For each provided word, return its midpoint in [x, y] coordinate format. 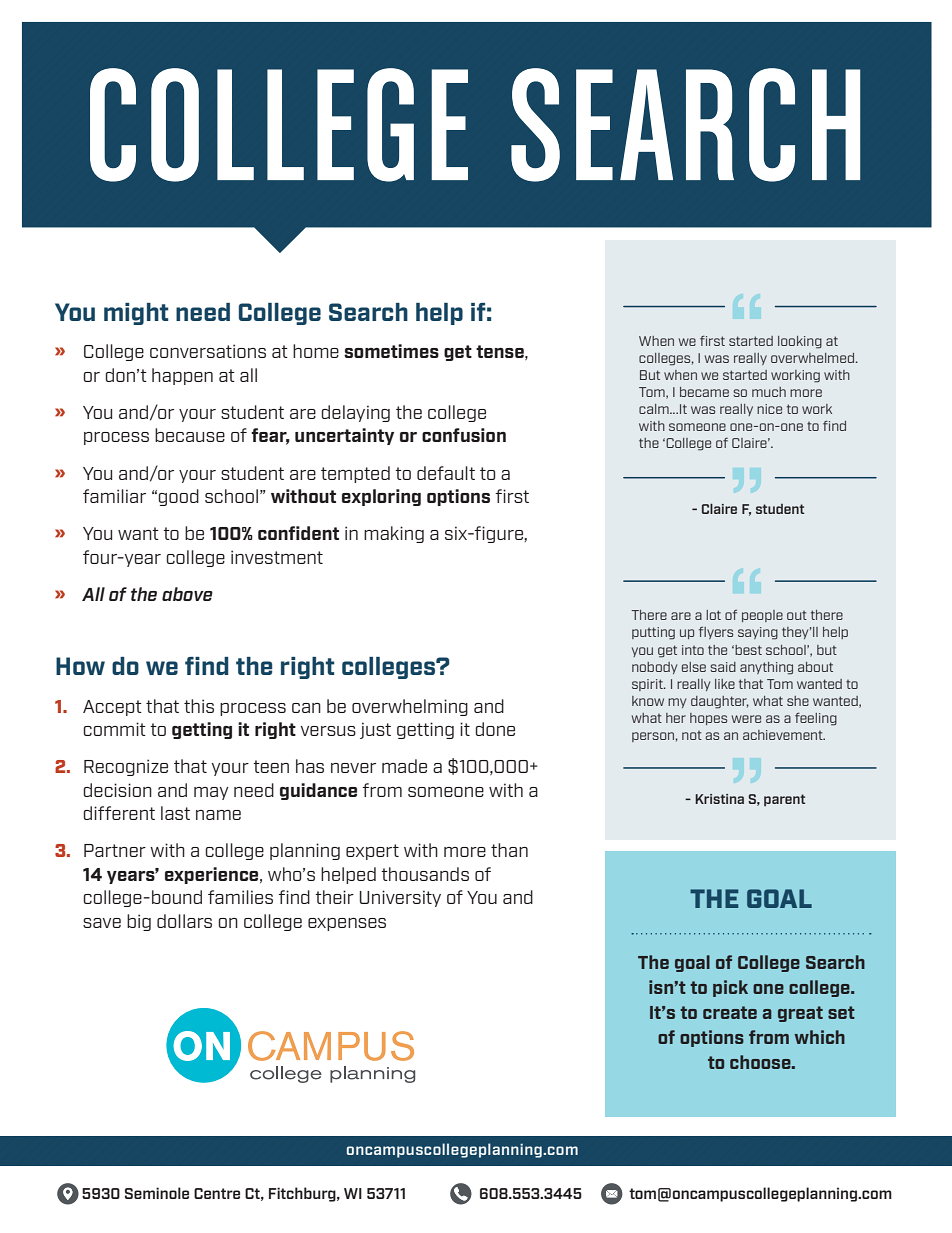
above [187, 594]
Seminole [157, 1193]
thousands [425, 874]
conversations [208, 351]
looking [800, 342]
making [394, 534]
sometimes [391, 351]
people [762, 616]
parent [784, 800]
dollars [184, 921]
